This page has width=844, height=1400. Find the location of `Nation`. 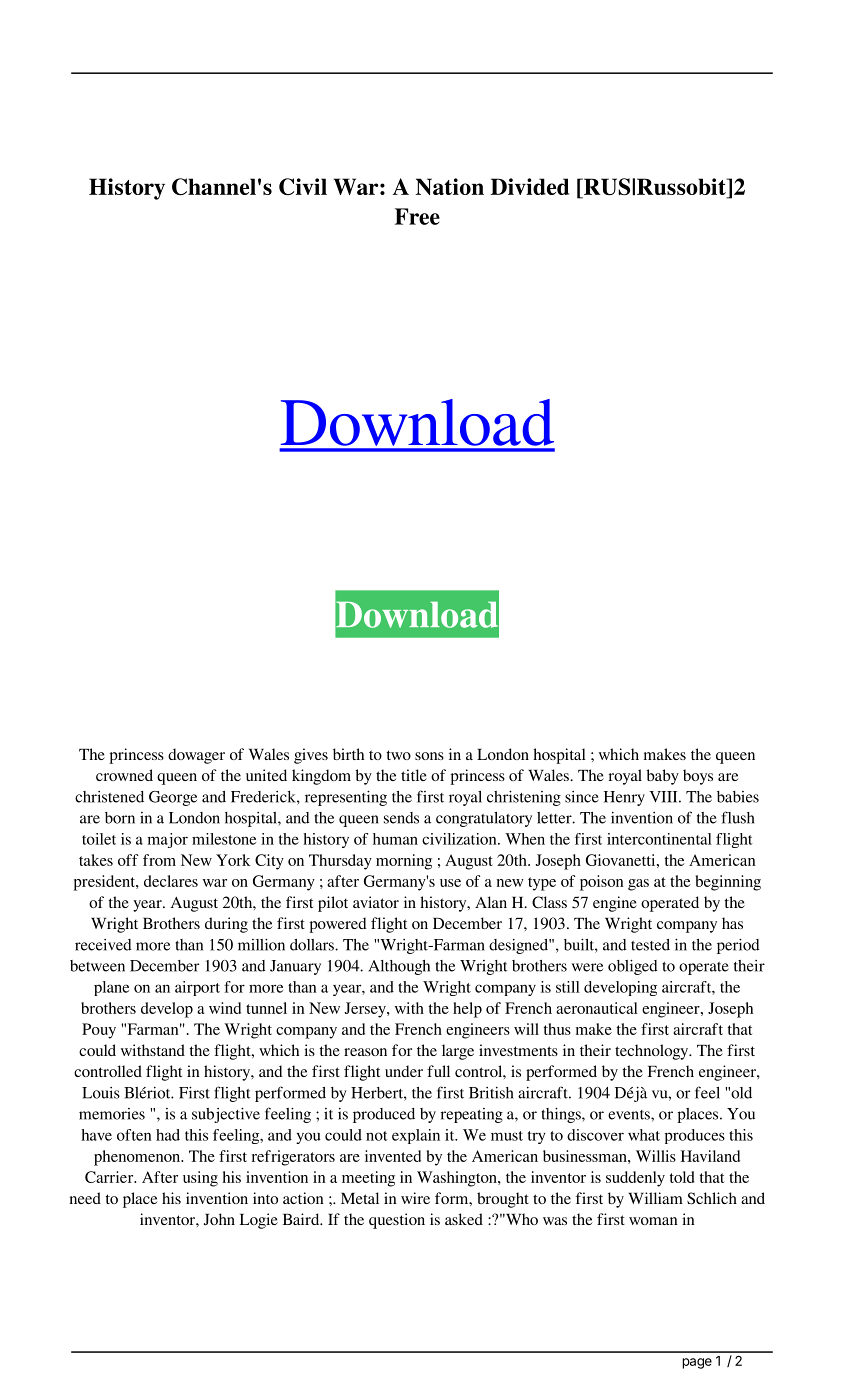

Nation is located at coordinates (450, 186).
